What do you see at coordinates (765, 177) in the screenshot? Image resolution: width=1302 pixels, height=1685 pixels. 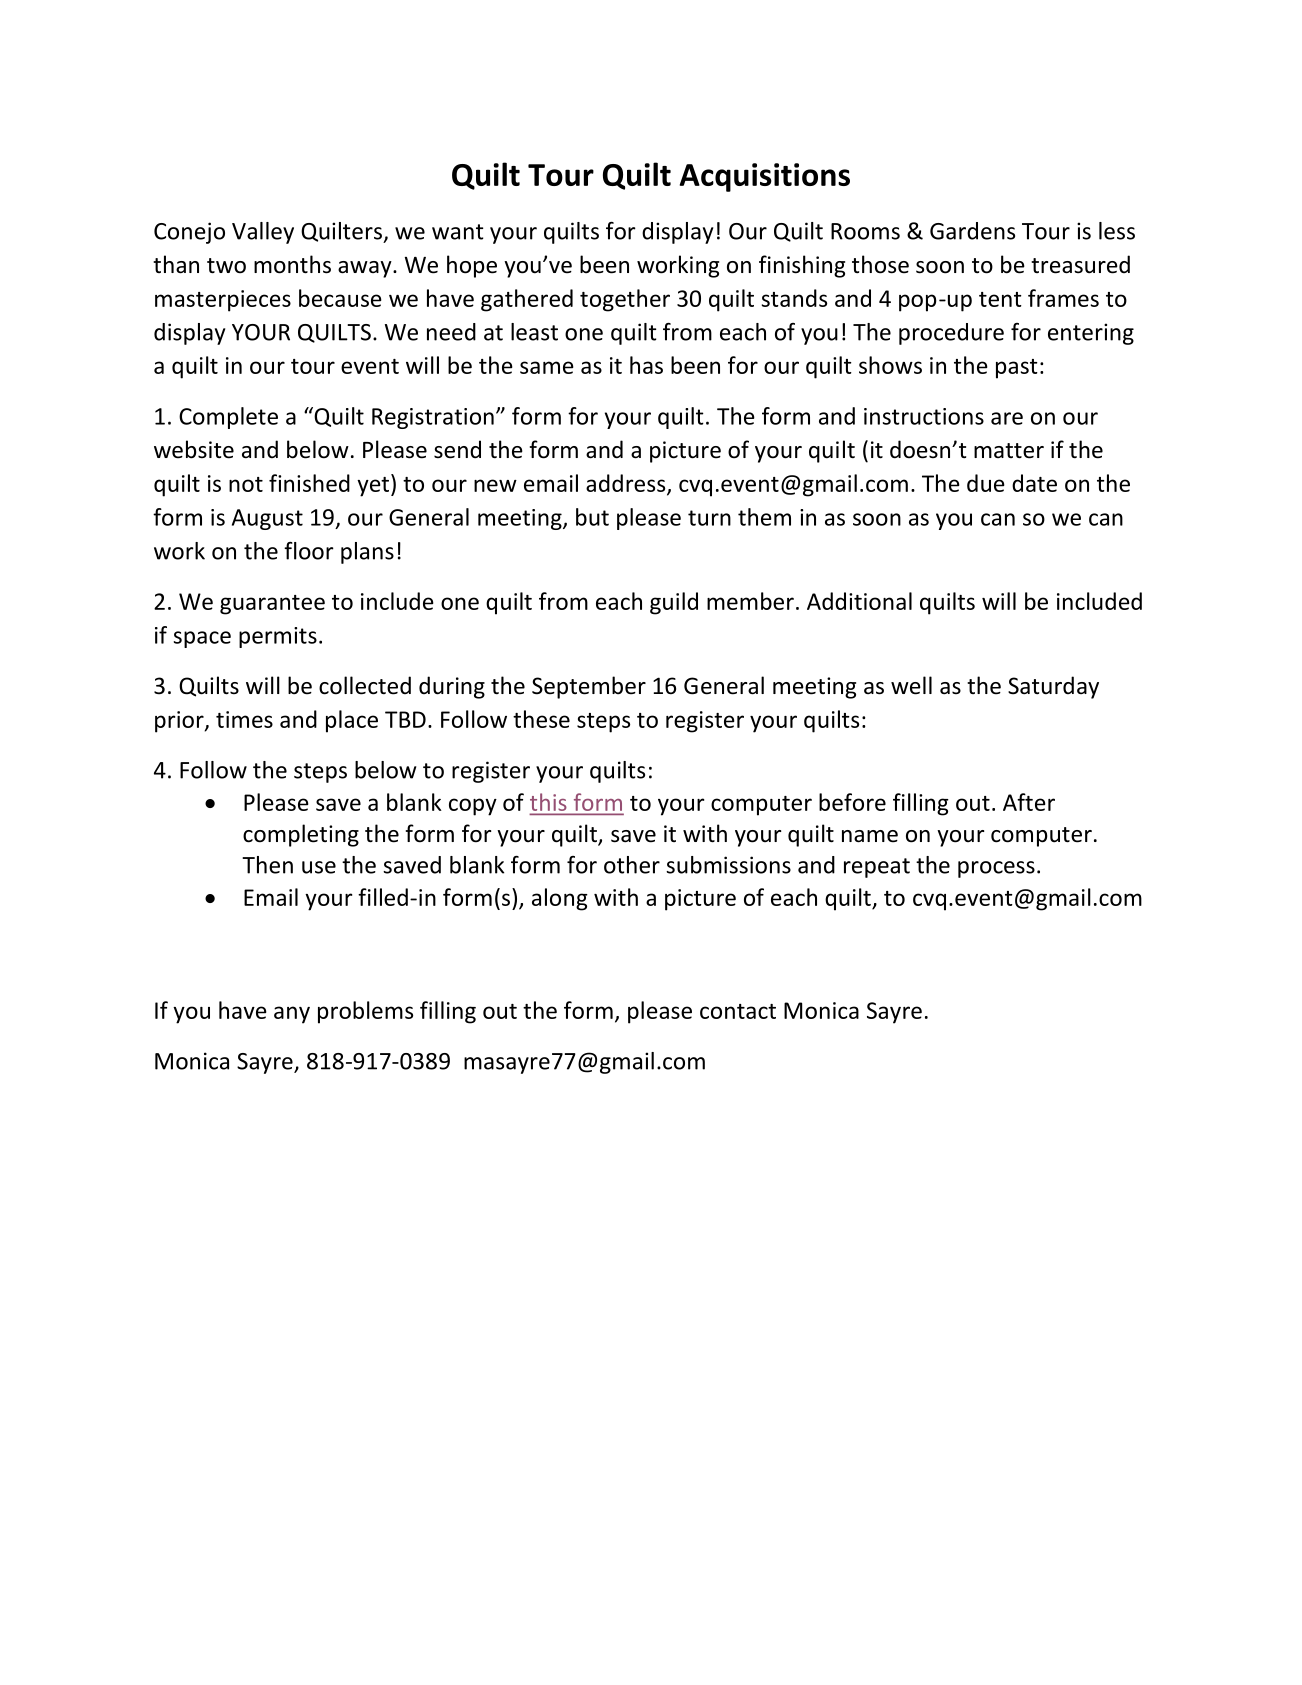 I see `Acquisitions` at bounding box center [765, 177].
